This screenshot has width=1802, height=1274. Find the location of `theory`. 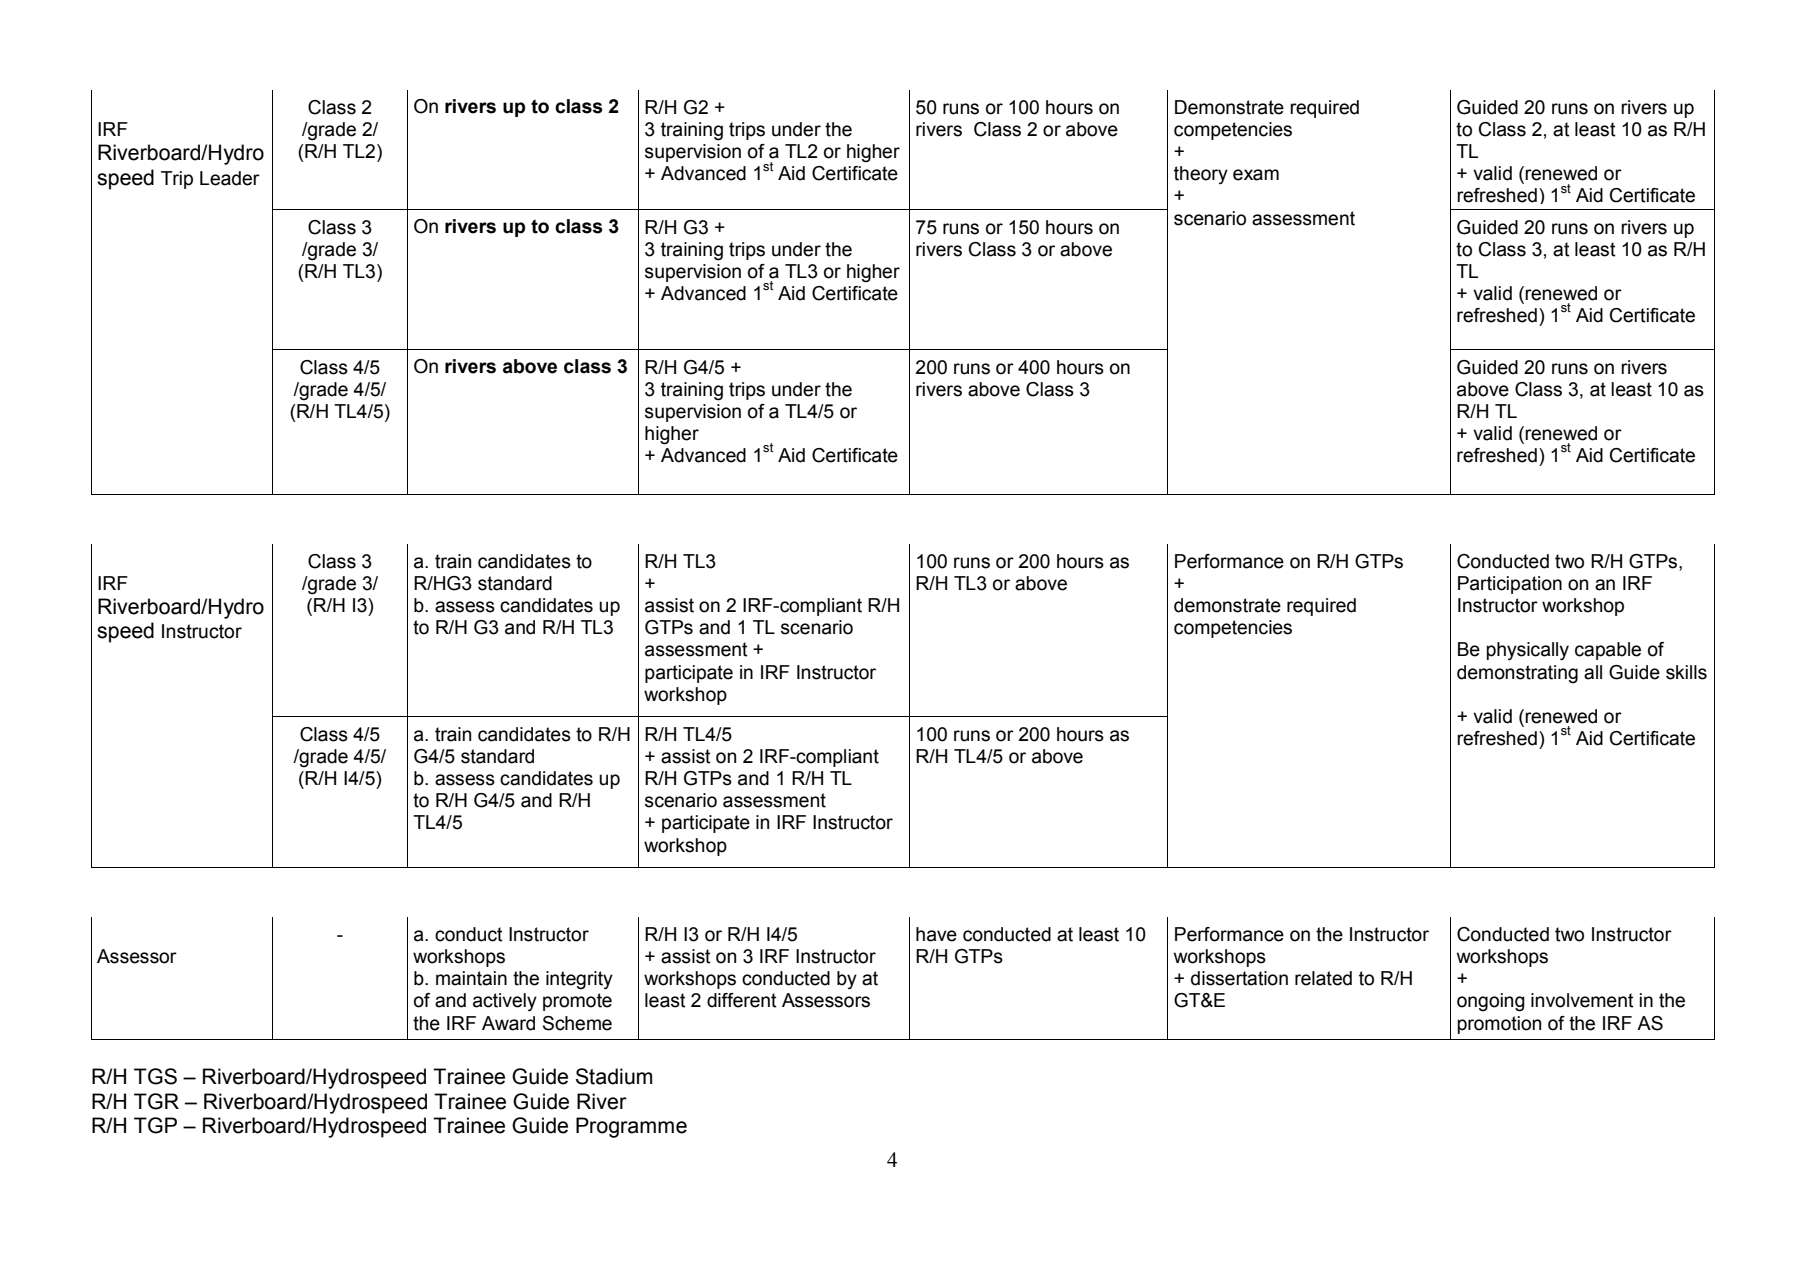

theory is located at coordinates (1201, 175).
